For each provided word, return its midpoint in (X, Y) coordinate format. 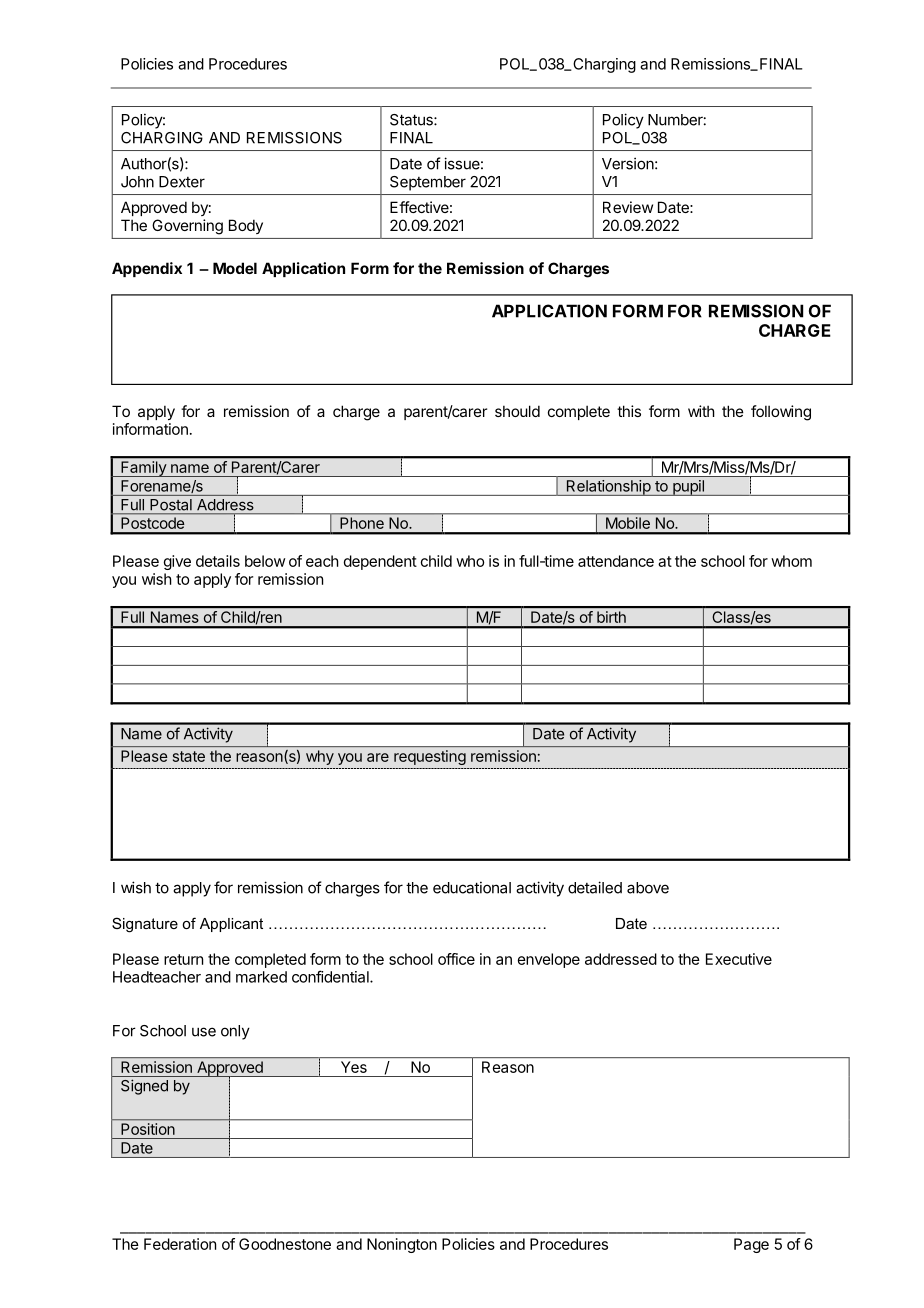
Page (751, 1245)
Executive (739, 959)
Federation (180, 1244)
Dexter (182, 182)
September (428, 183)
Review (628, 207)
